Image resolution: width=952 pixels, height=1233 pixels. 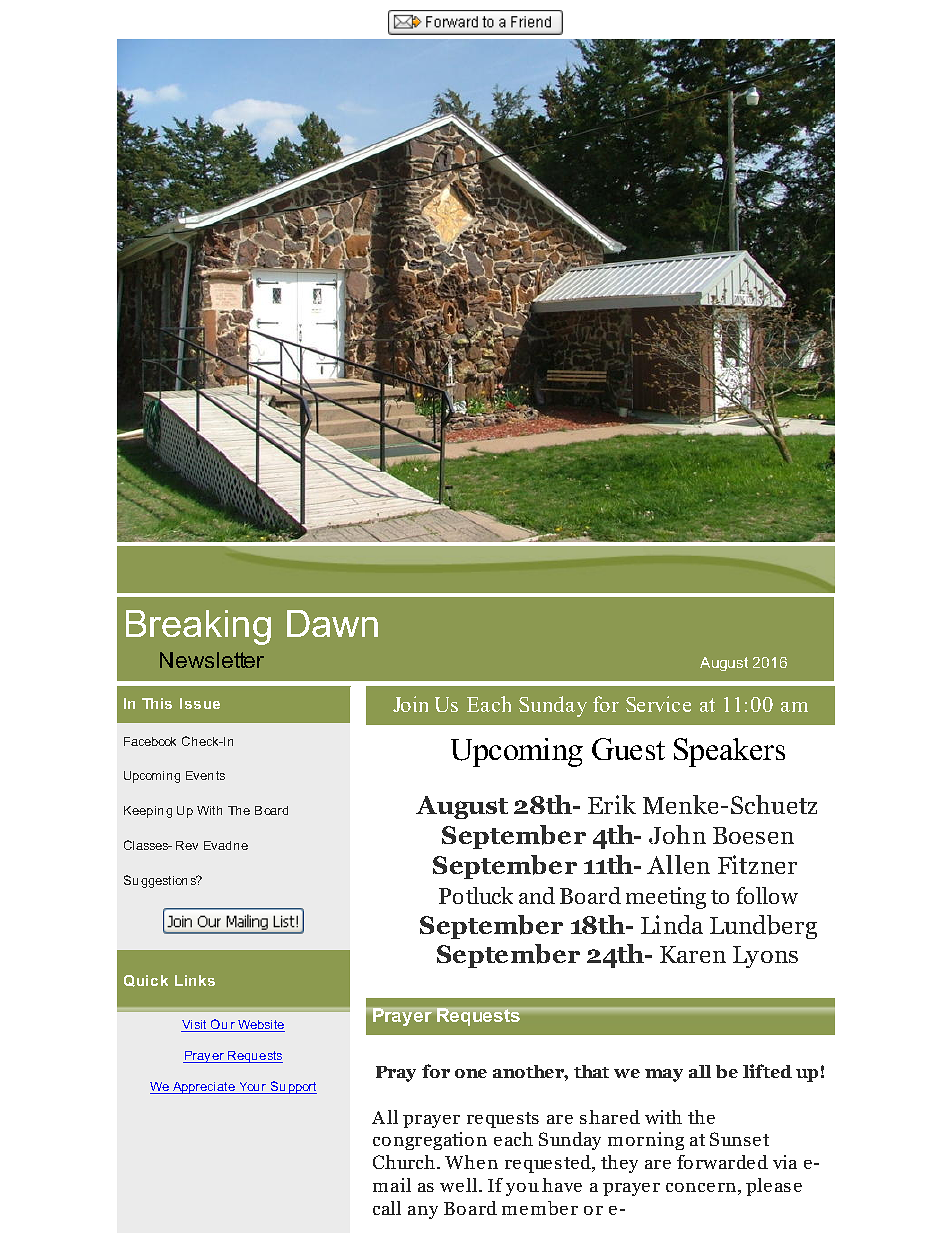 What do you see at coordinates (658, 704) in the document?
I see `Service` at bounding box center [658, 704].
